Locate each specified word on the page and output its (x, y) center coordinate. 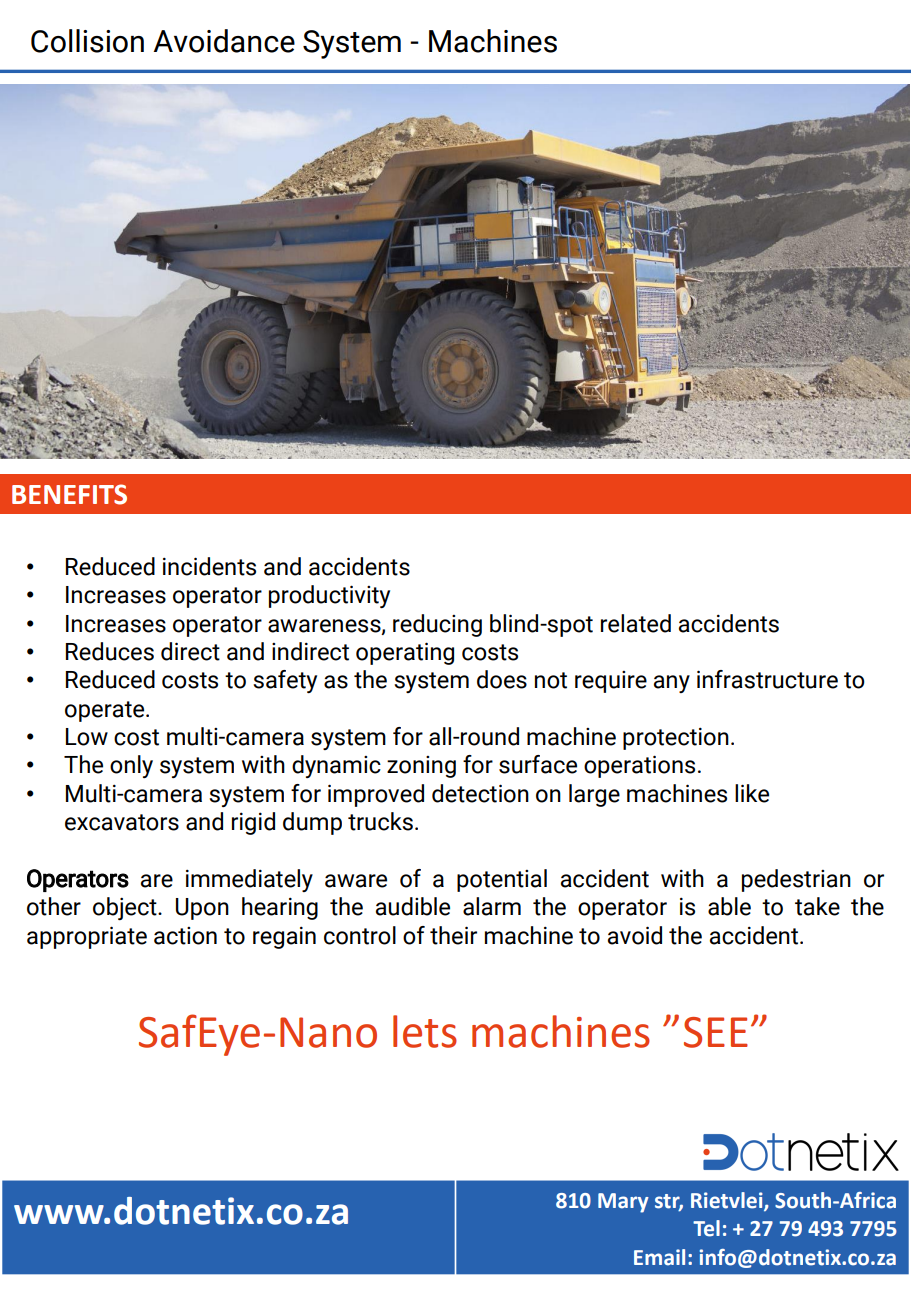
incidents (209, 566)
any (672, 684)
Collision (87, 41)
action (185, 936)
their (453, 935)
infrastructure (767, 679)
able (729, 906)
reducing (437, 625)
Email (659, 1257)
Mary (623, 1203)
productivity (329, 596)
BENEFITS (69, 494)
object (126, 908)
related (636, 623)
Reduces (110, 651)
